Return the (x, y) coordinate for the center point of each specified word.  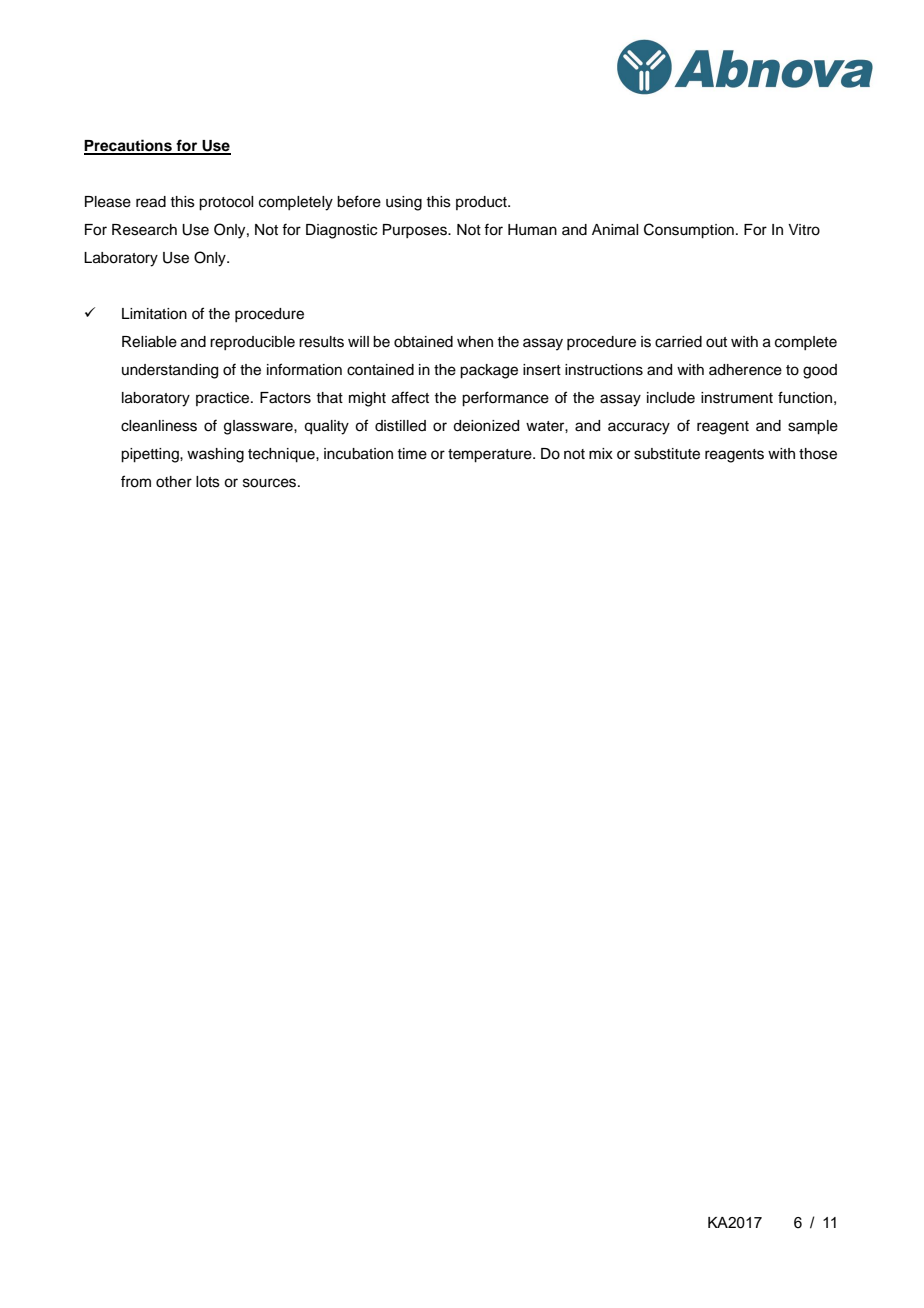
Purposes (416, 231)
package (489, 371)
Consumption (689, 231)
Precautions (129, 146)
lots (208, 482)
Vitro (804, 230)
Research (144, 230)
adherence (745, 370)
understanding (170, 371)
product (482, 203)
